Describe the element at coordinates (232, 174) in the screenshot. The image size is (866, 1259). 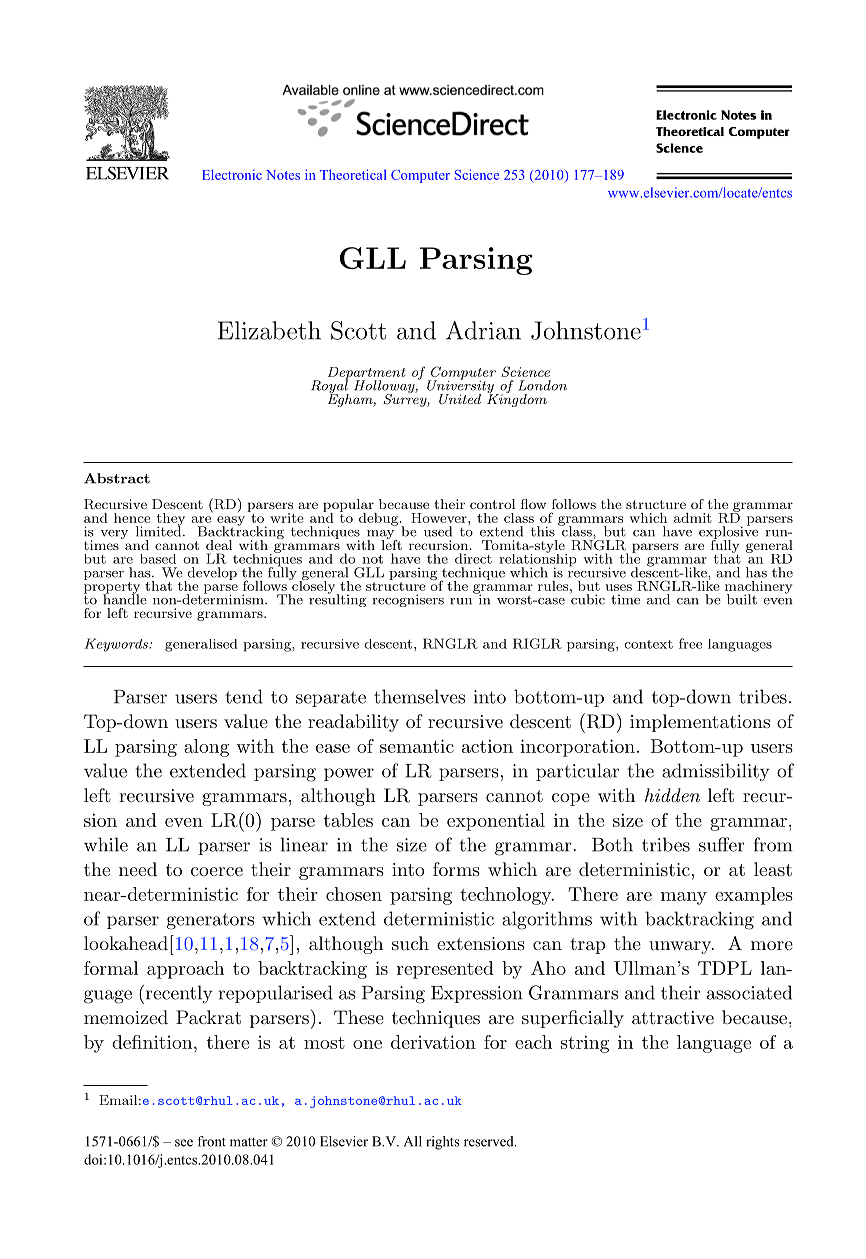
I see `Electronic` at that location.
